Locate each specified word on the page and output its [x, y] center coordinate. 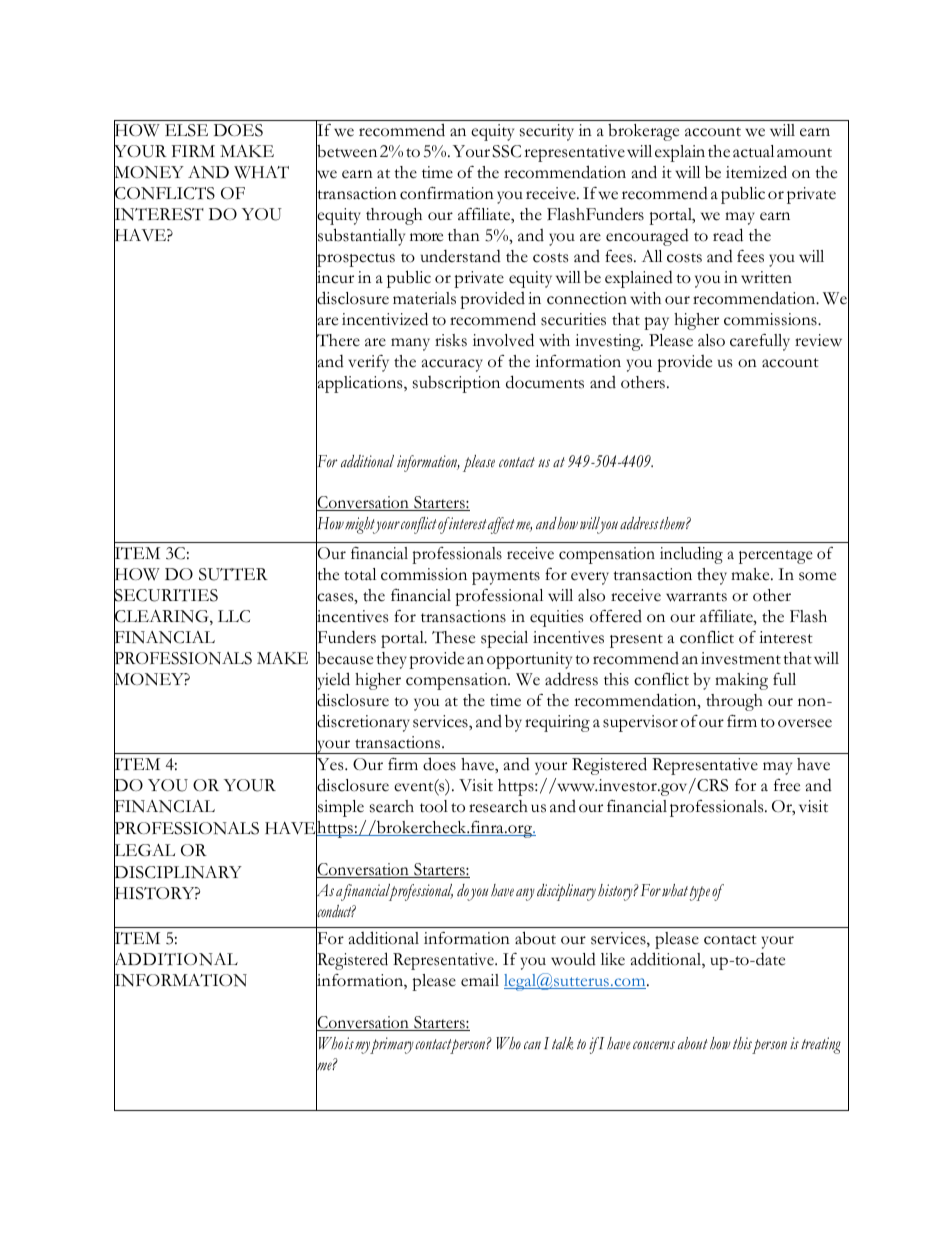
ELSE [186, 130]
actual [753, 151]
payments [506, 578]
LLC [234, 616]
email [480, 980]
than [464, 235]
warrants [696, 597]
